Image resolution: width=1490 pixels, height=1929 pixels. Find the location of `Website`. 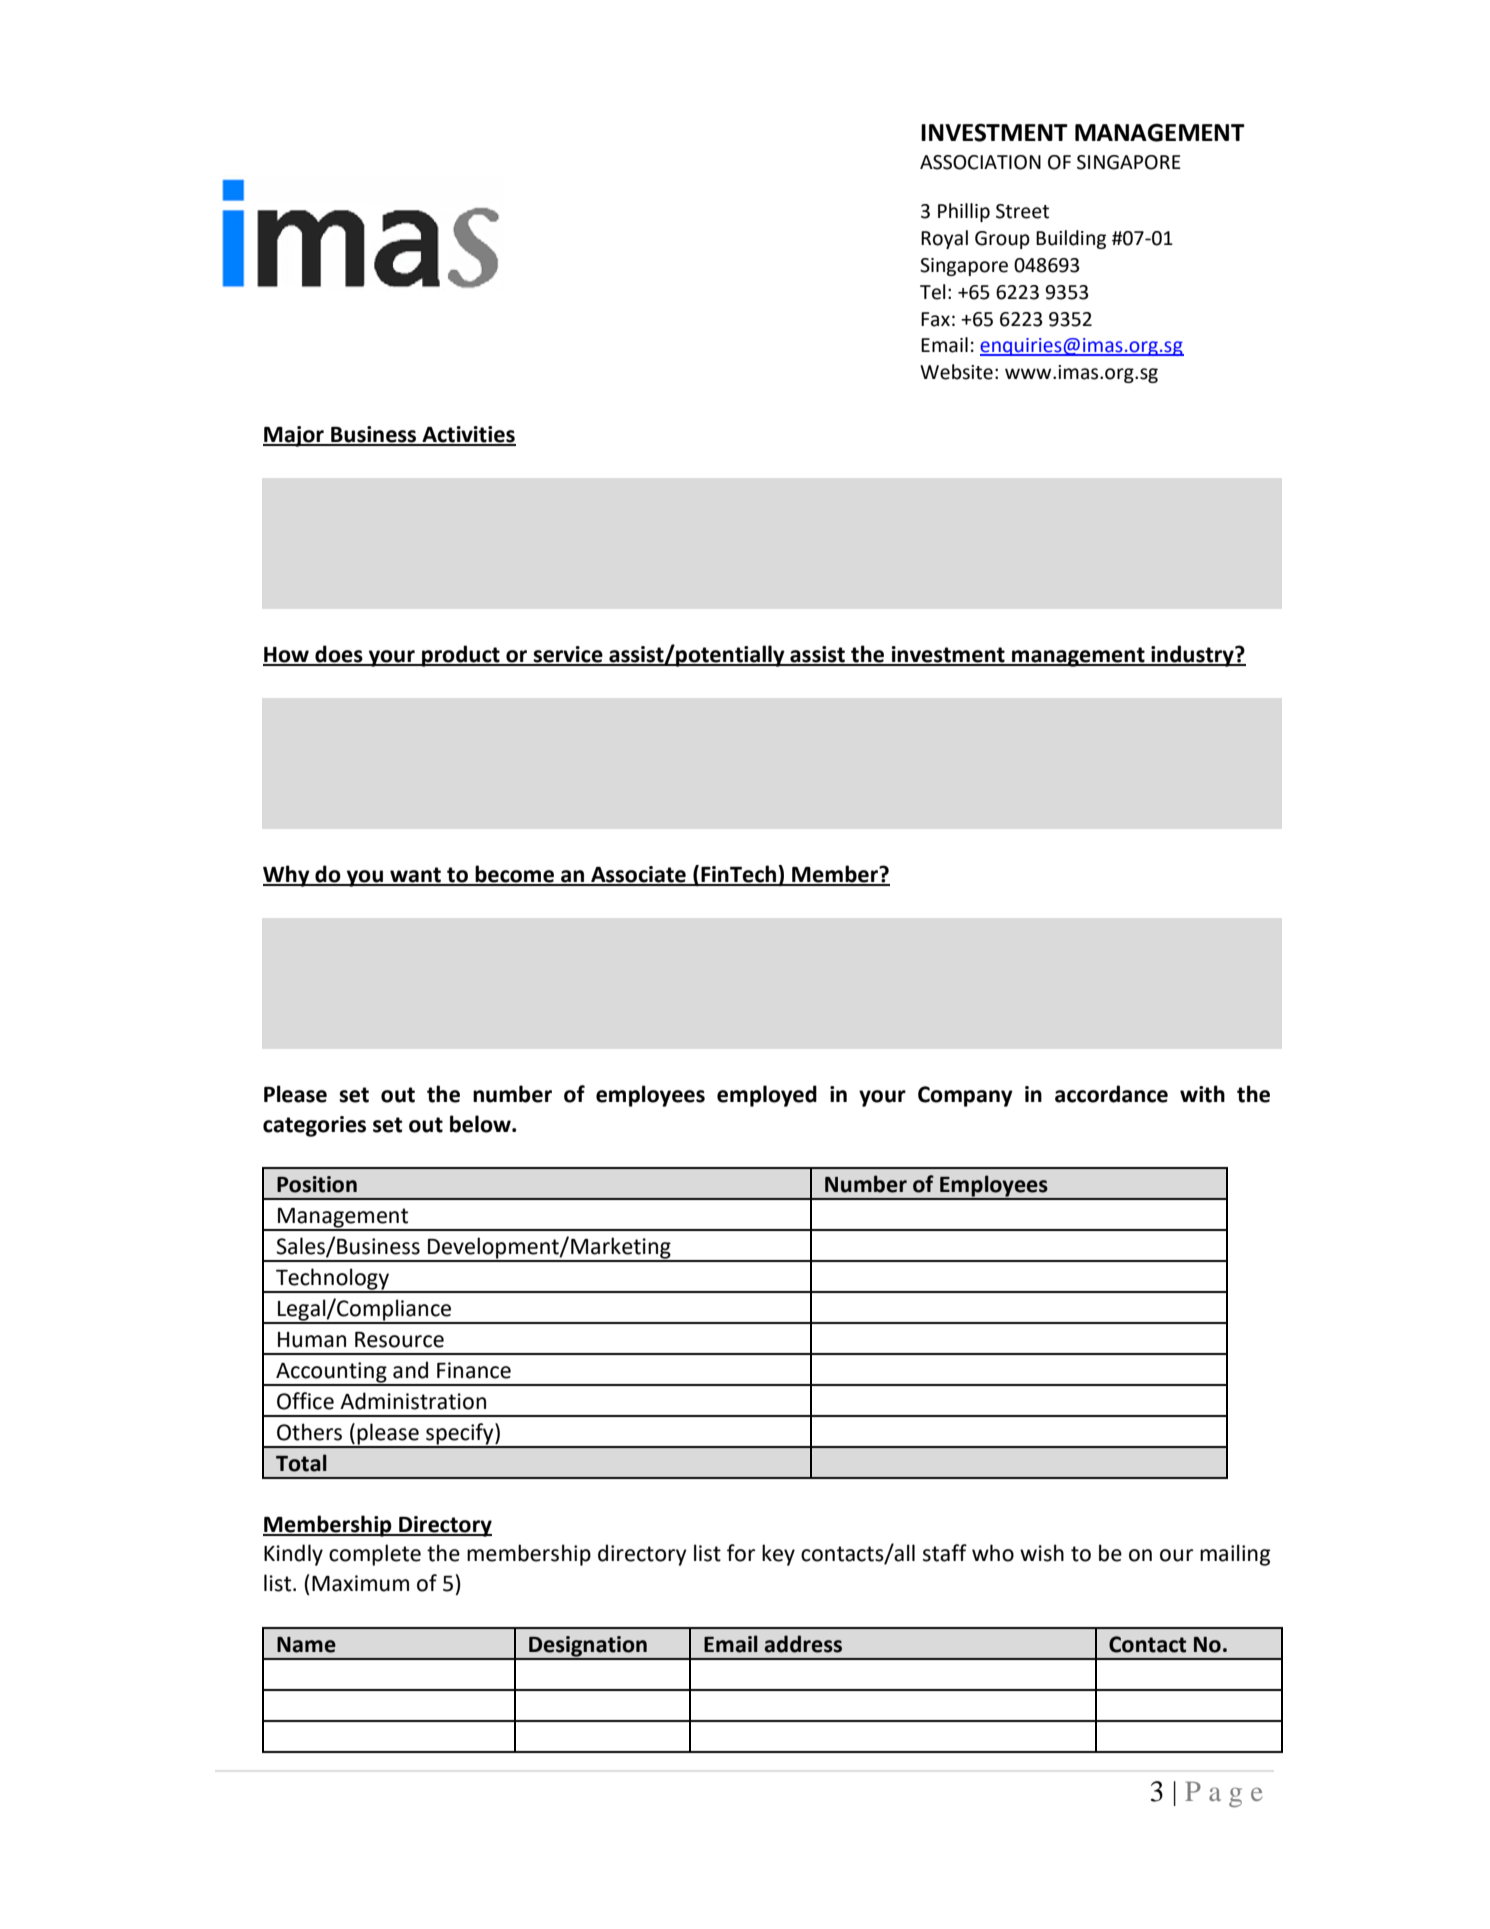

Website is located at coordinates (956, 372).
